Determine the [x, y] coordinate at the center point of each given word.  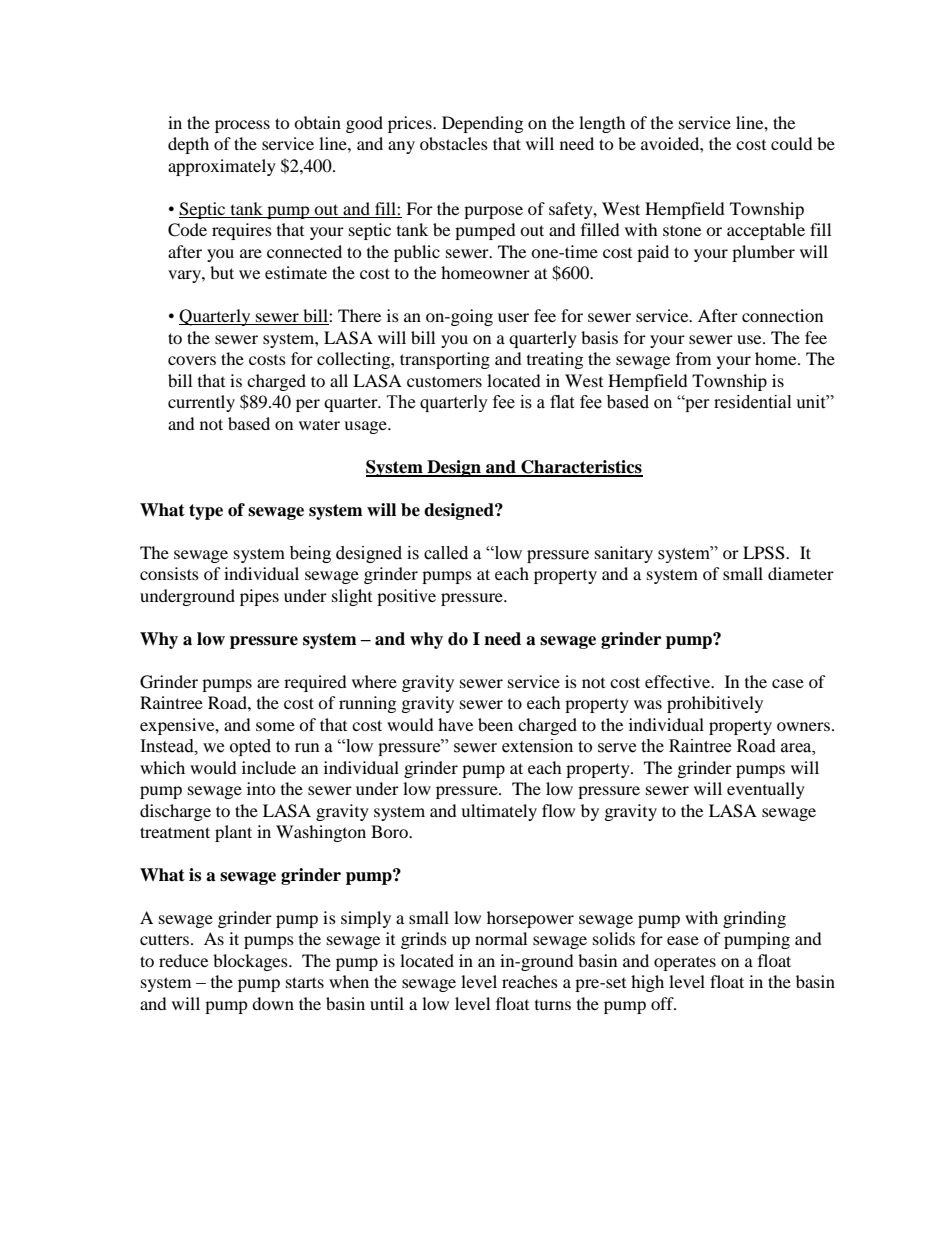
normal [501, 938]
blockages [251, 962]
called [446, 553]
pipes [259, 597]
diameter [801, 573]
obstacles [454, 143]
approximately [222, 167]
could [792, 143]
